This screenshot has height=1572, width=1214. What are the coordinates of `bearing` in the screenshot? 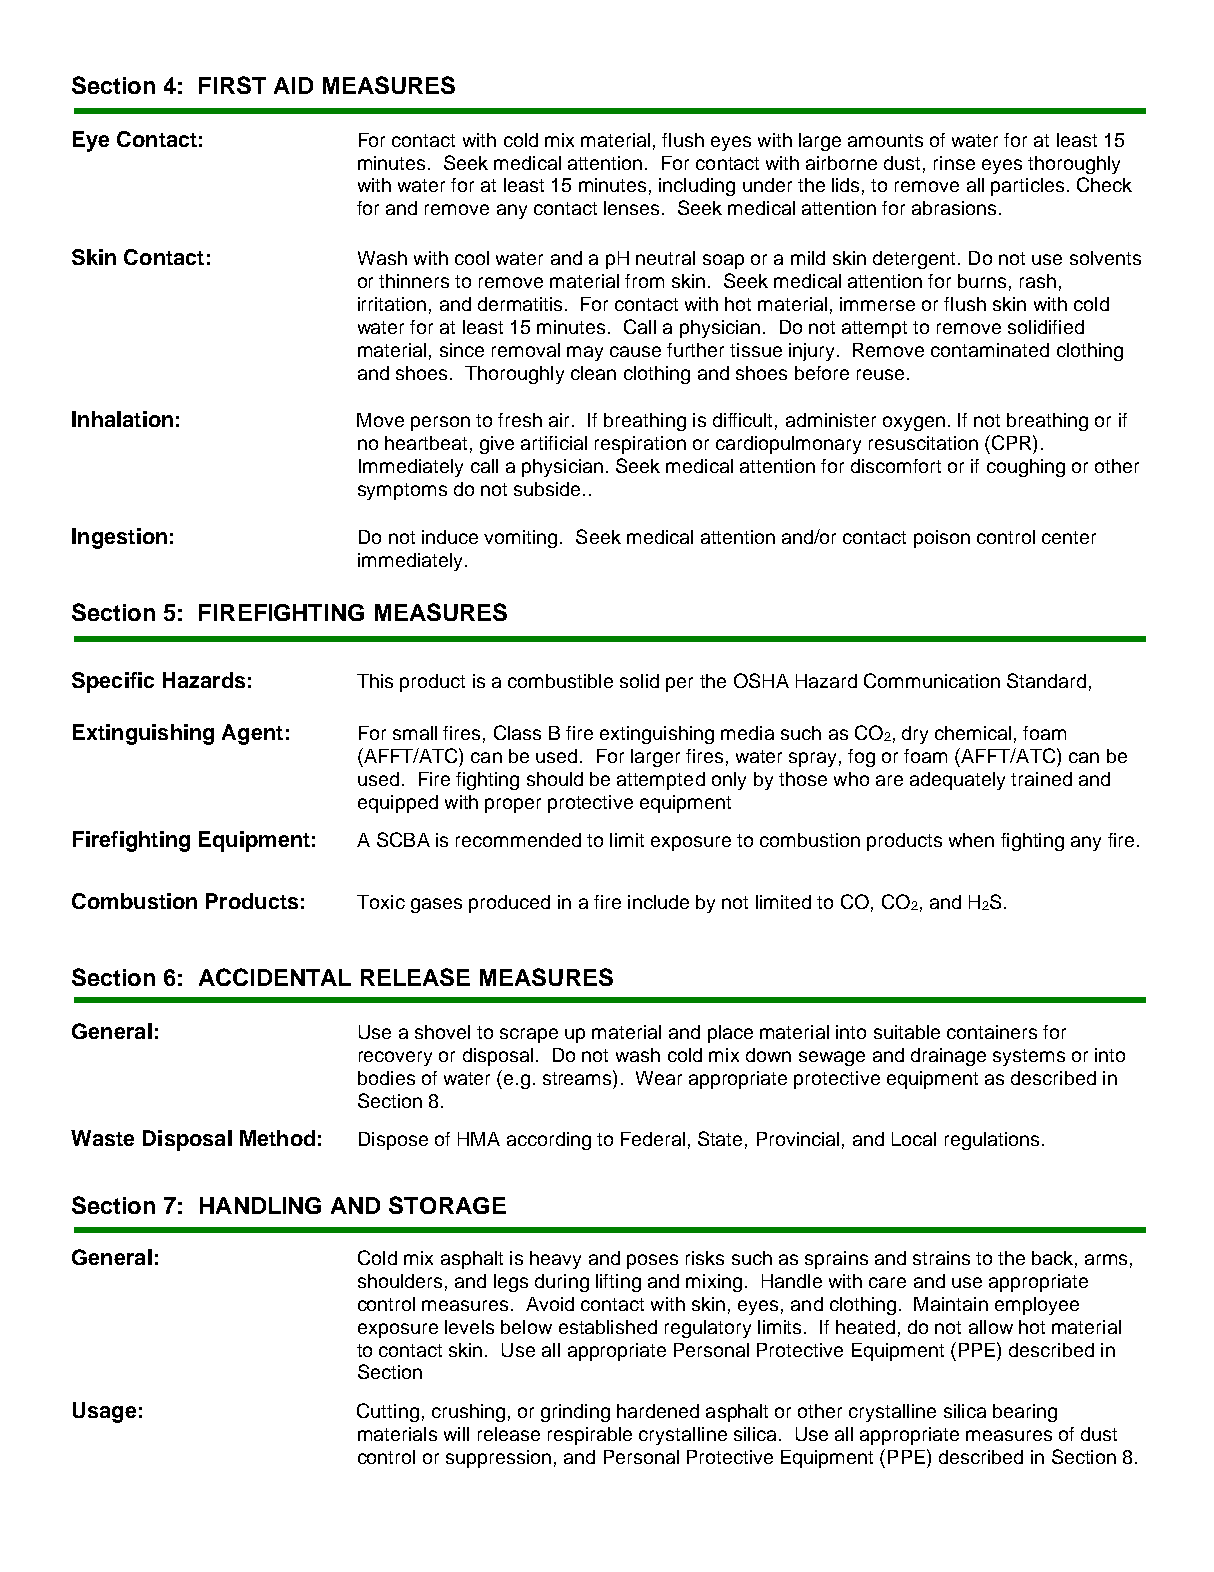 It's located at (1025, 1413).
